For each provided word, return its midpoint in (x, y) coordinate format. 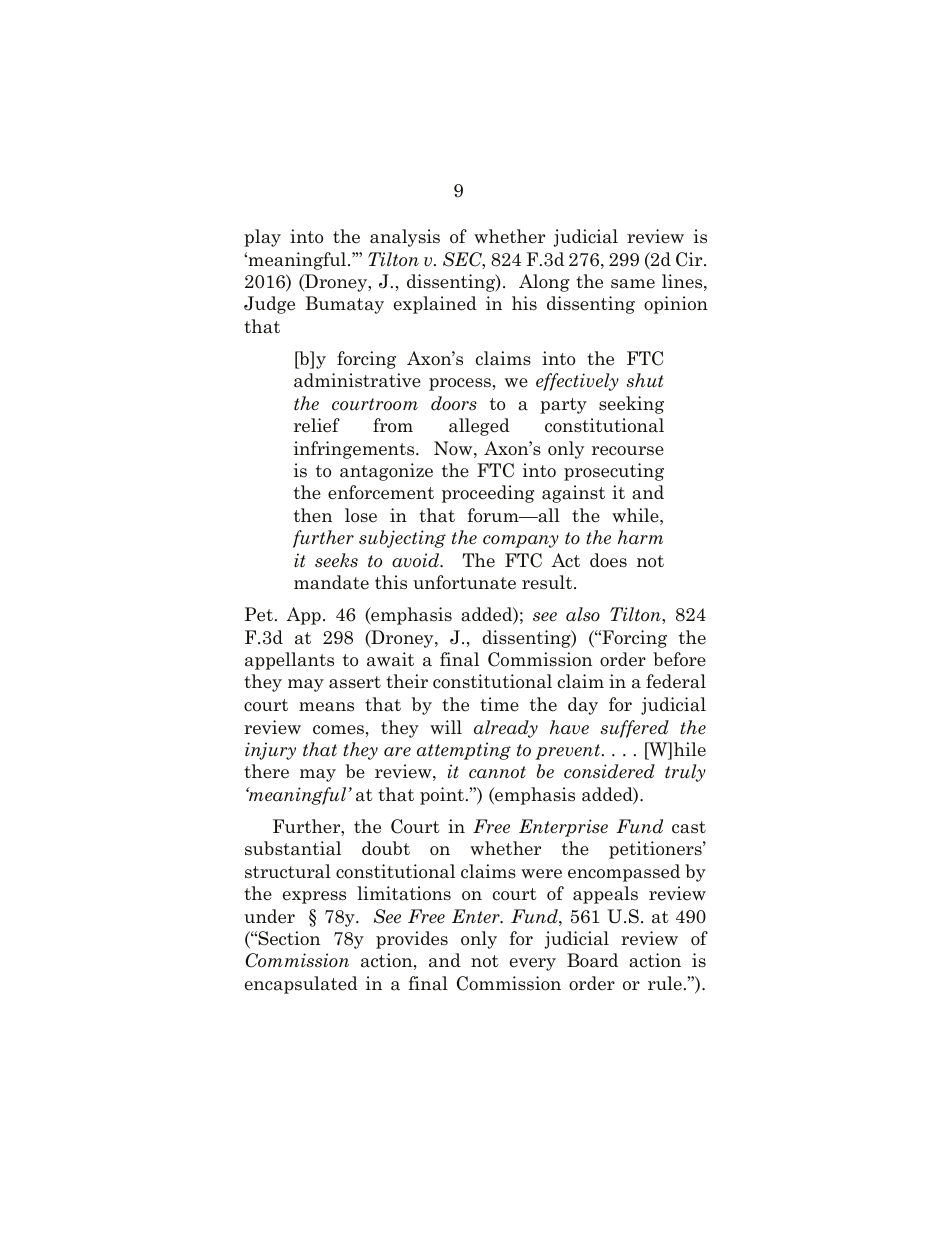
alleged (479, 427)
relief (317, 425)
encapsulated (301, 985)
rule (665, 983)
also (583, 614)
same (633, 284)
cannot (497, 772)
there (266, 771)
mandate (331, 582)
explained (435, 305)
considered (609, 771)
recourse (628, 451)
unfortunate (464, 582)
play (262, 238)
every (533, 964)
